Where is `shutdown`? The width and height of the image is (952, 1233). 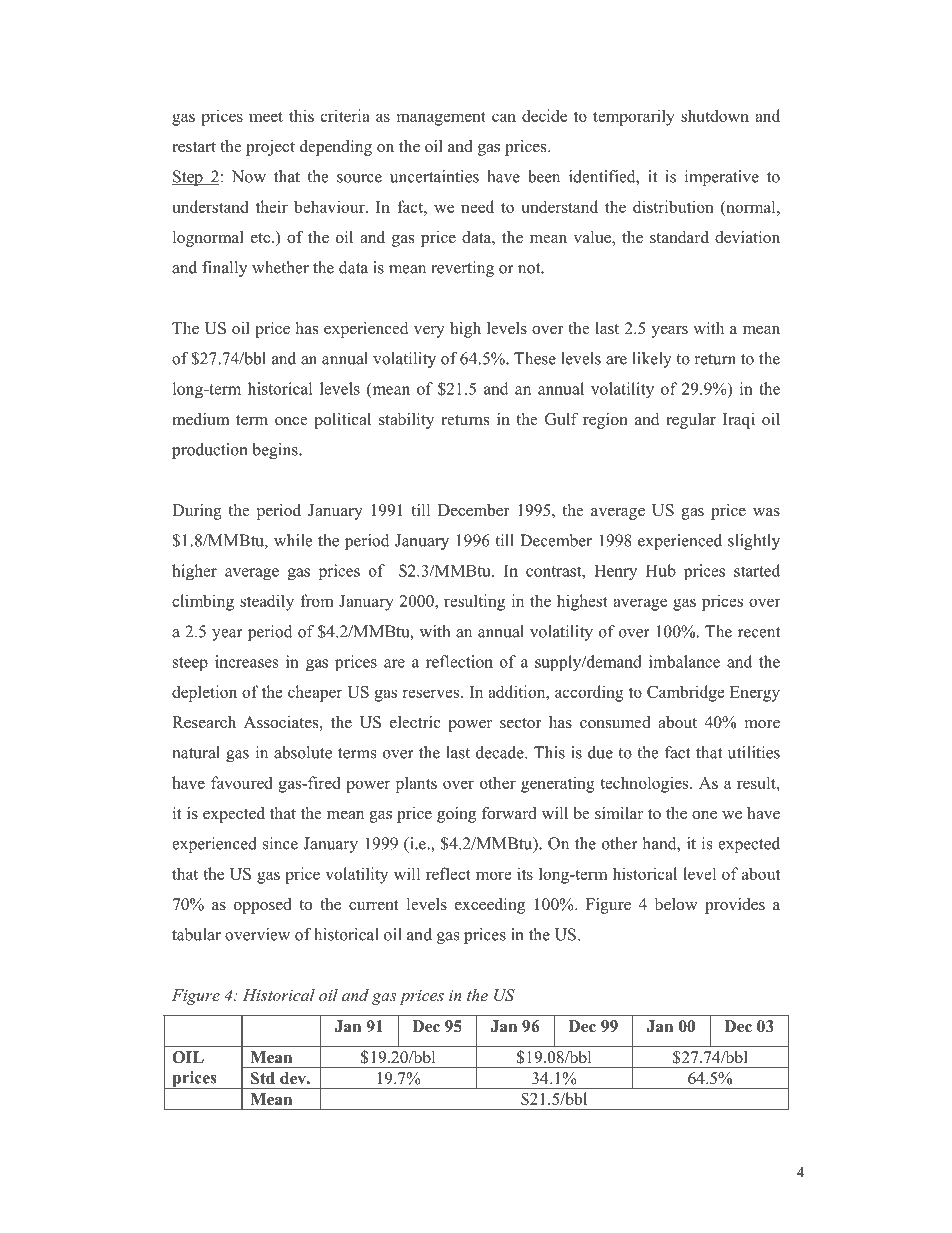
shutdown is located at coordinates (715, 115).
